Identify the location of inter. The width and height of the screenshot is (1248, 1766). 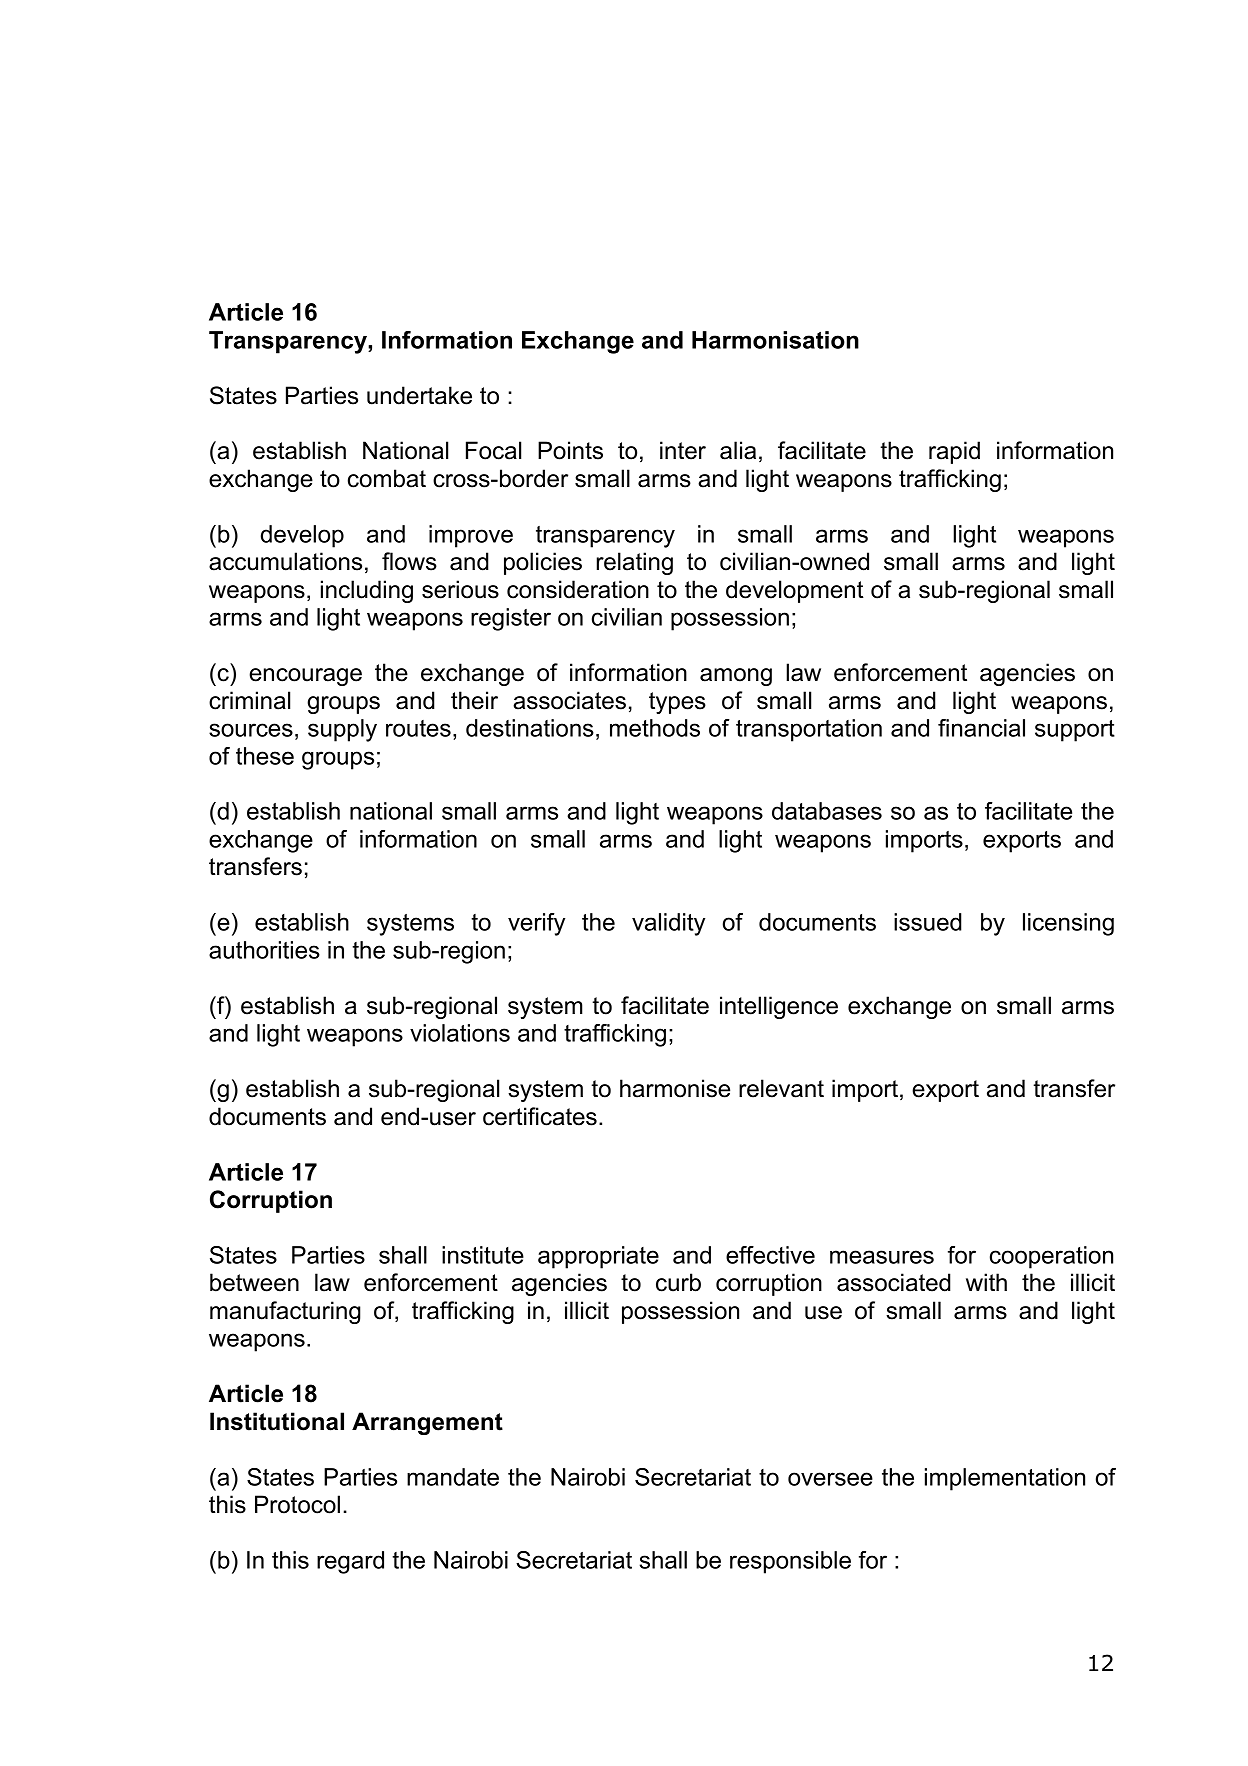
(683, 450).
